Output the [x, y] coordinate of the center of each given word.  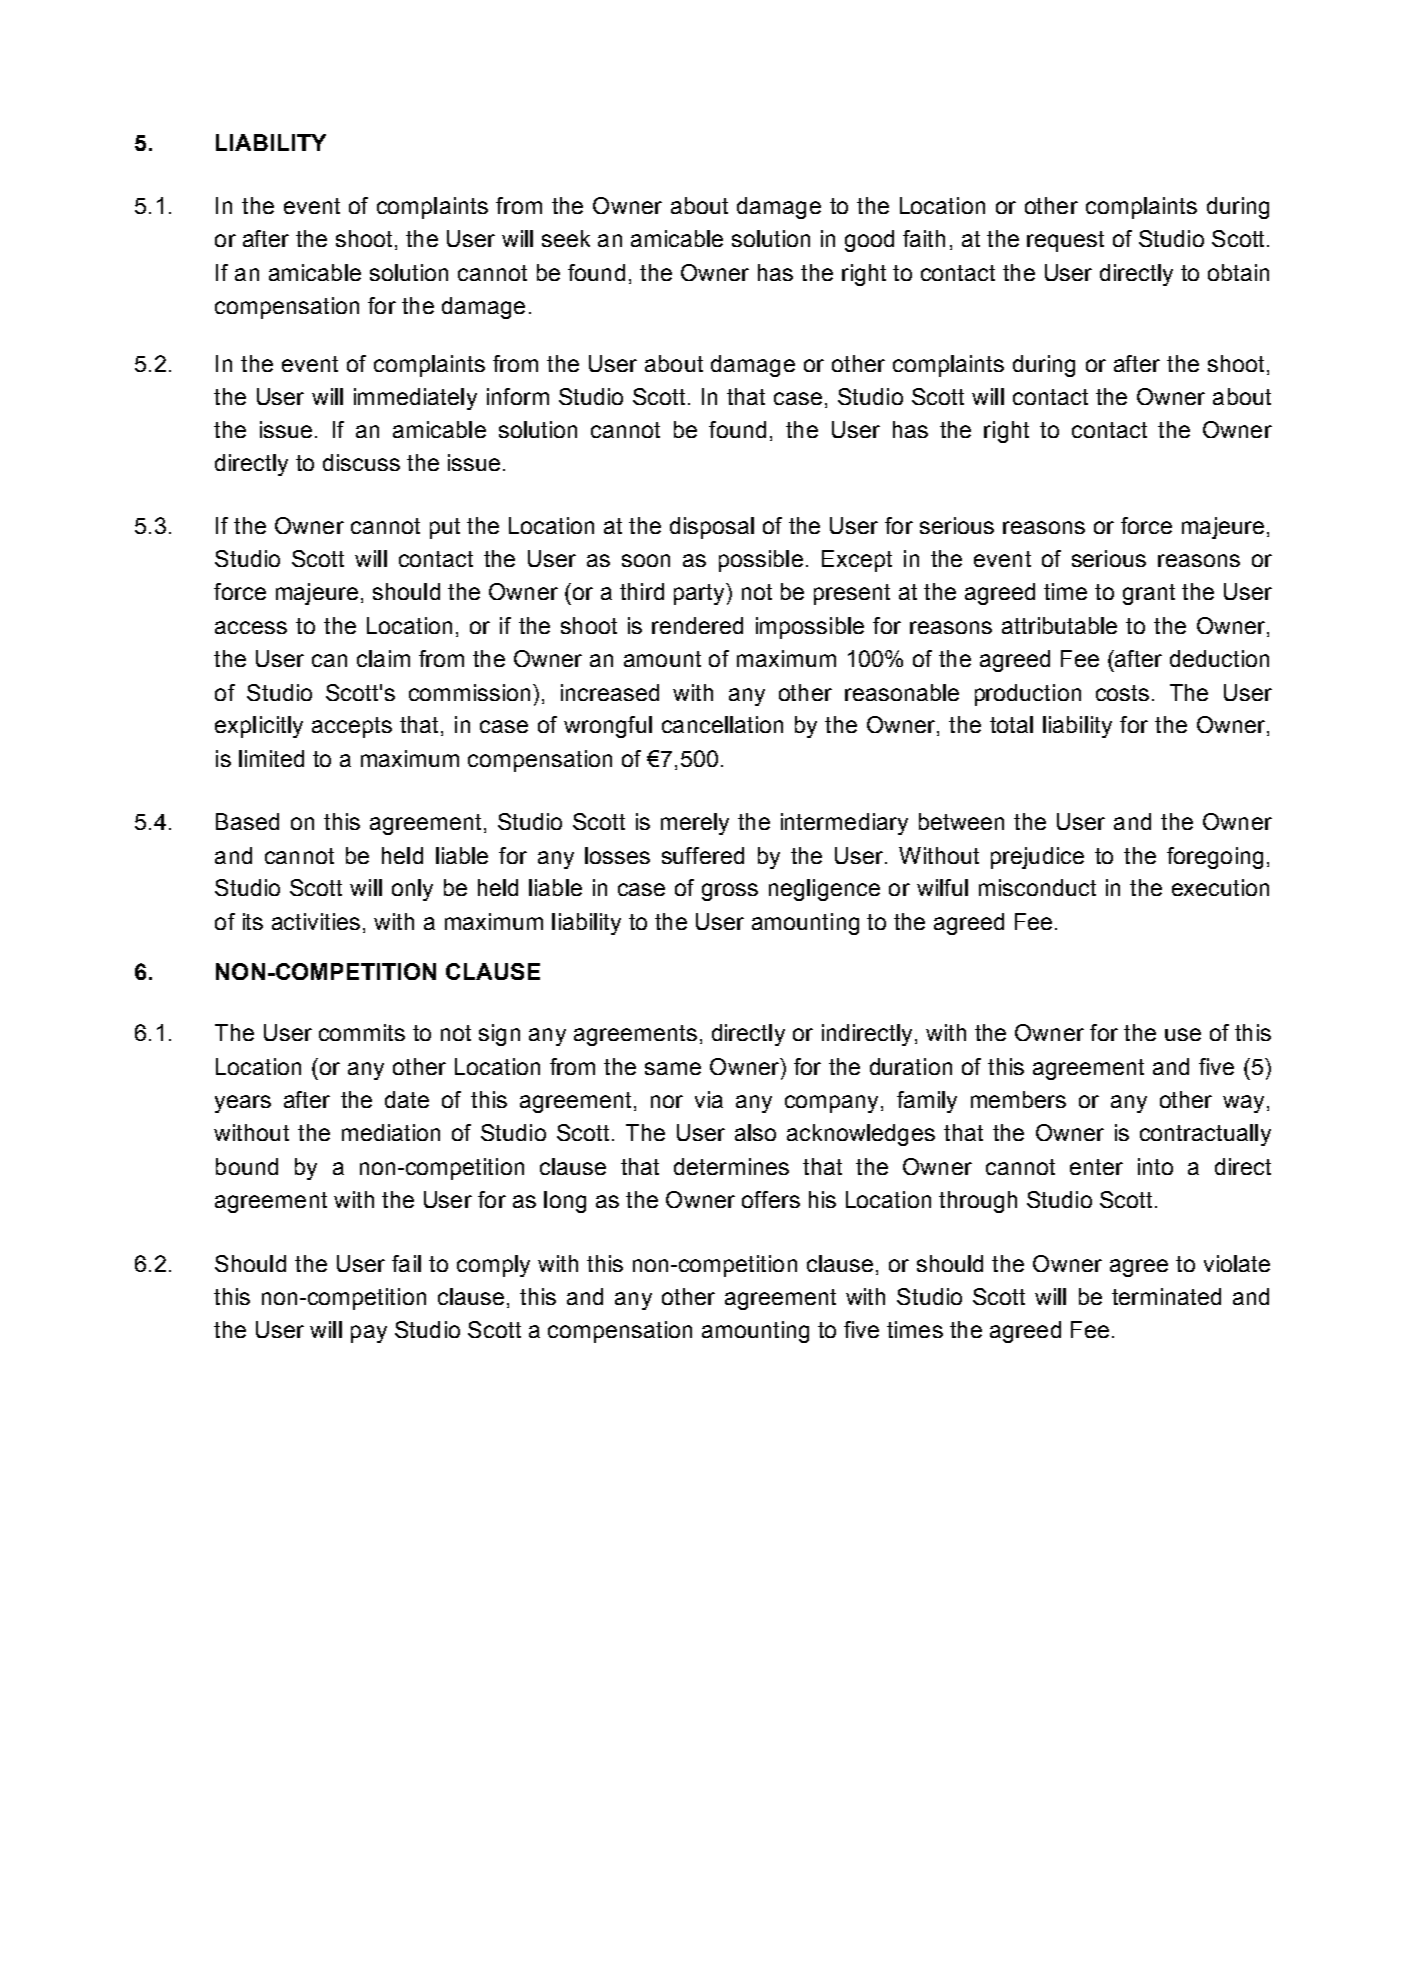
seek [566, 238]
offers [771, 1199]
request [1065, 241]
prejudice [1037, 858]
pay [369, 1334]
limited [271, 758]
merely [695, 824]
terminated [1166, 1296]
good [869, 241]
